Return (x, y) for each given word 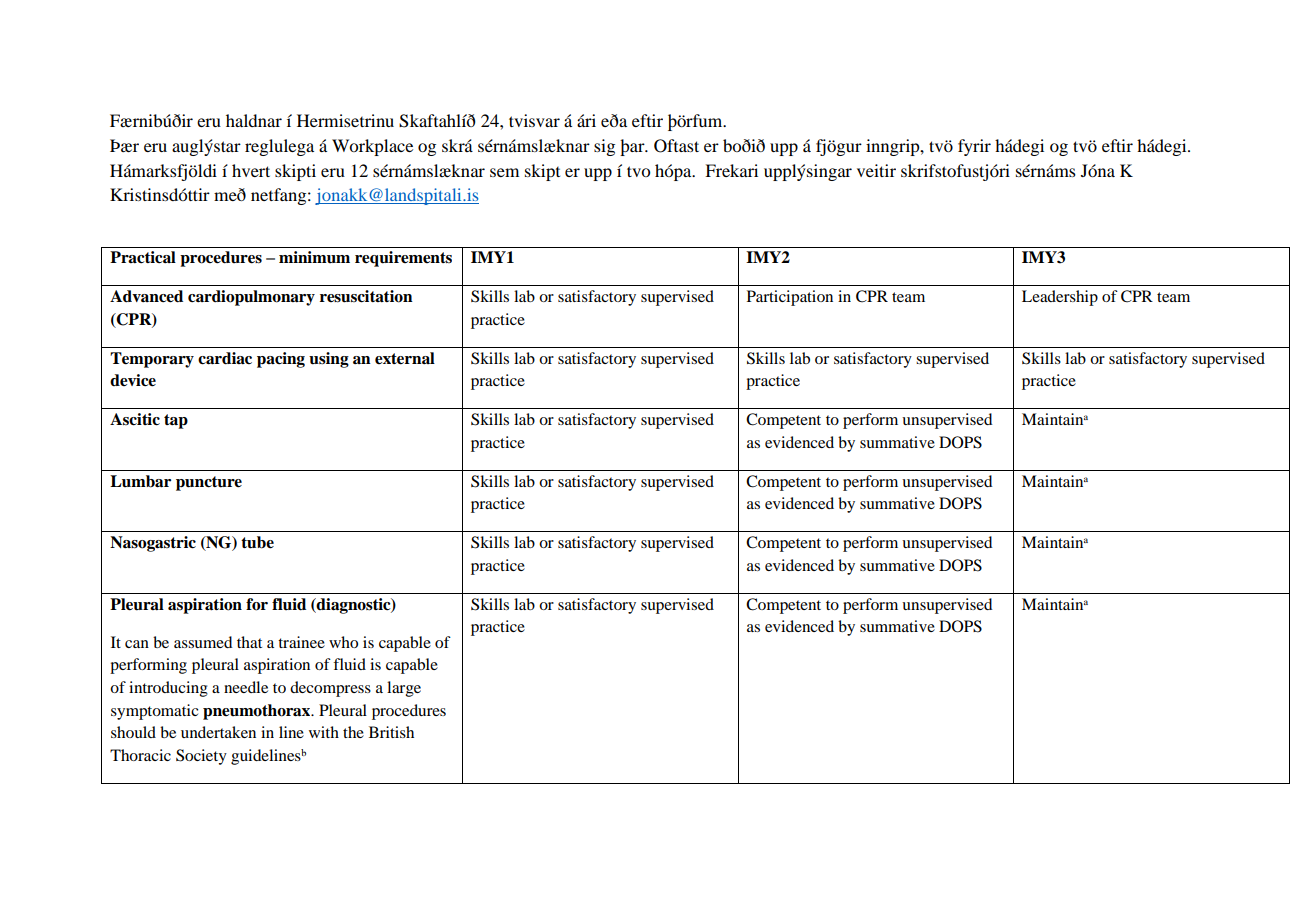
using (329, 360)
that (249, 642)
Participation (790, 298)
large (404, 689)
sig (604, 147)
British (391, 732)
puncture (209, 483)
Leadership (1060, 298)
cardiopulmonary (251, 298)
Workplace (372, 147)
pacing (281, 360)
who (343, 642)
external (405, 358)
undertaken (218, 732)
